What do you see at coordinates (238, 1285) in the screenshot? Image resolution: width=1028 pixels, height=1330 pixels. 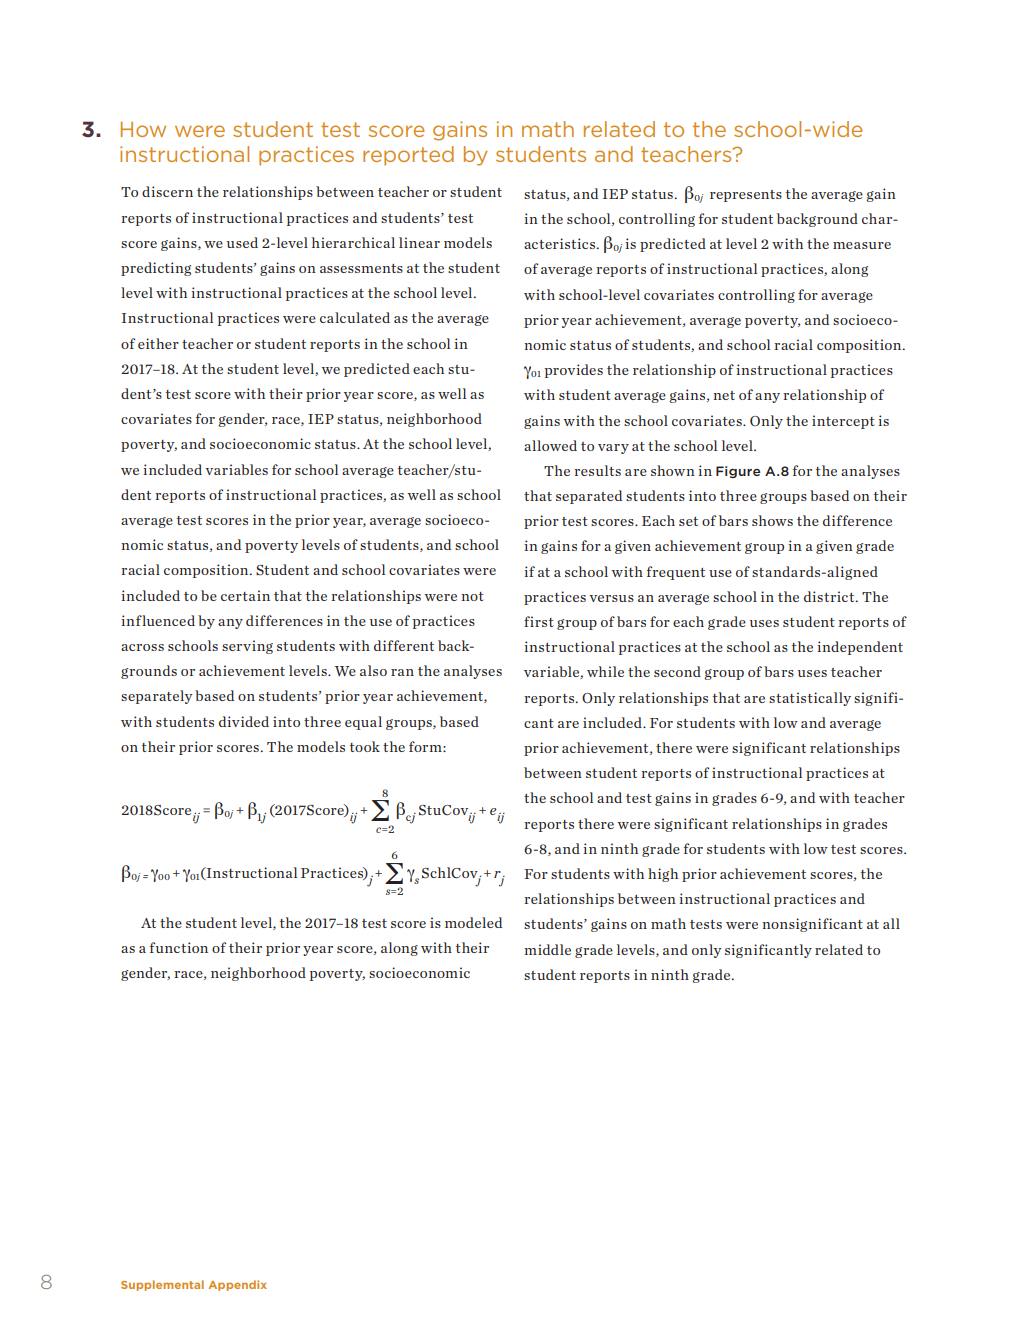 I see `Appendix` at bounding box center [238, 1285].
